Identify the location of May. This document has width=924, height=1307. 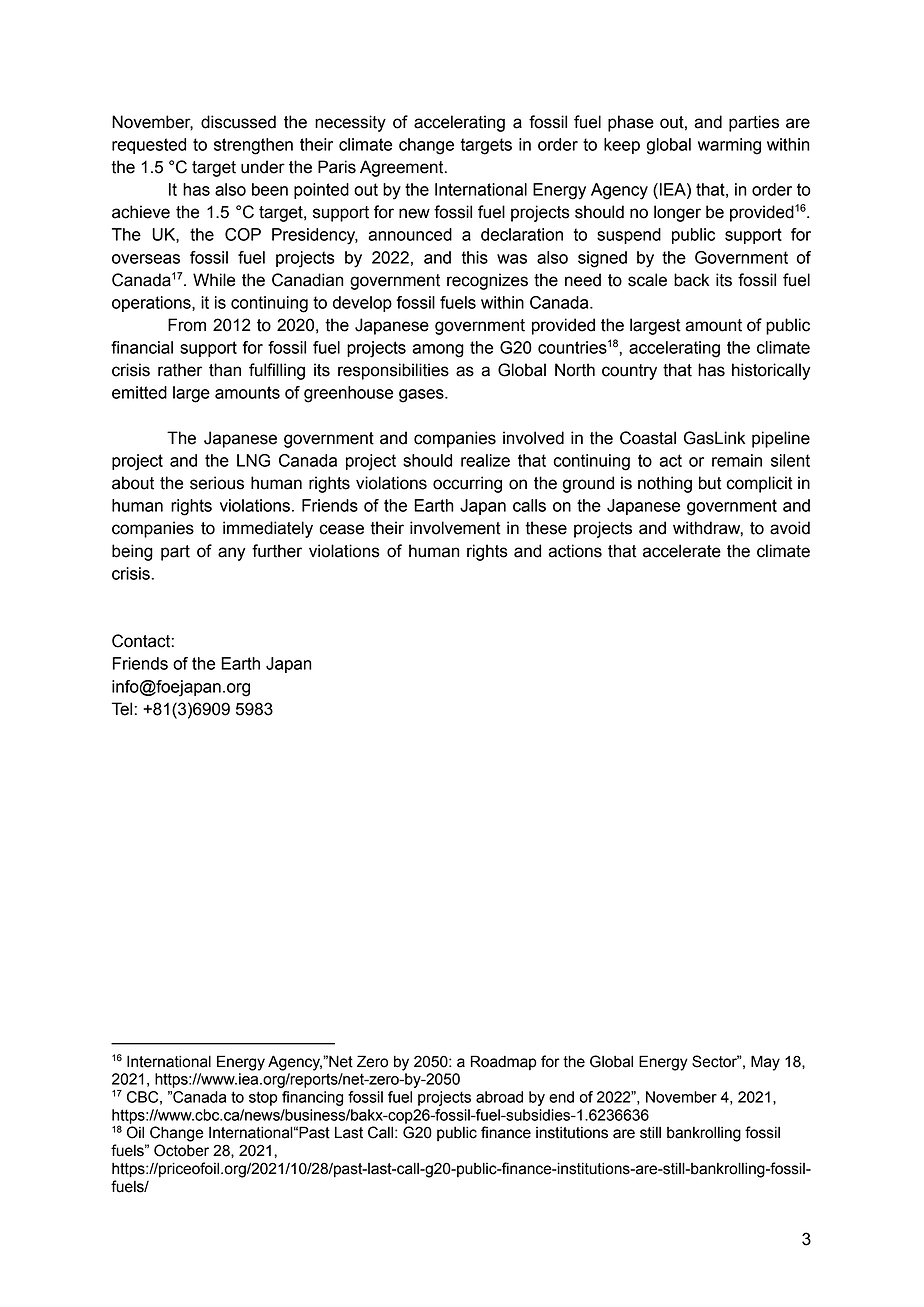
(765, 1063).
